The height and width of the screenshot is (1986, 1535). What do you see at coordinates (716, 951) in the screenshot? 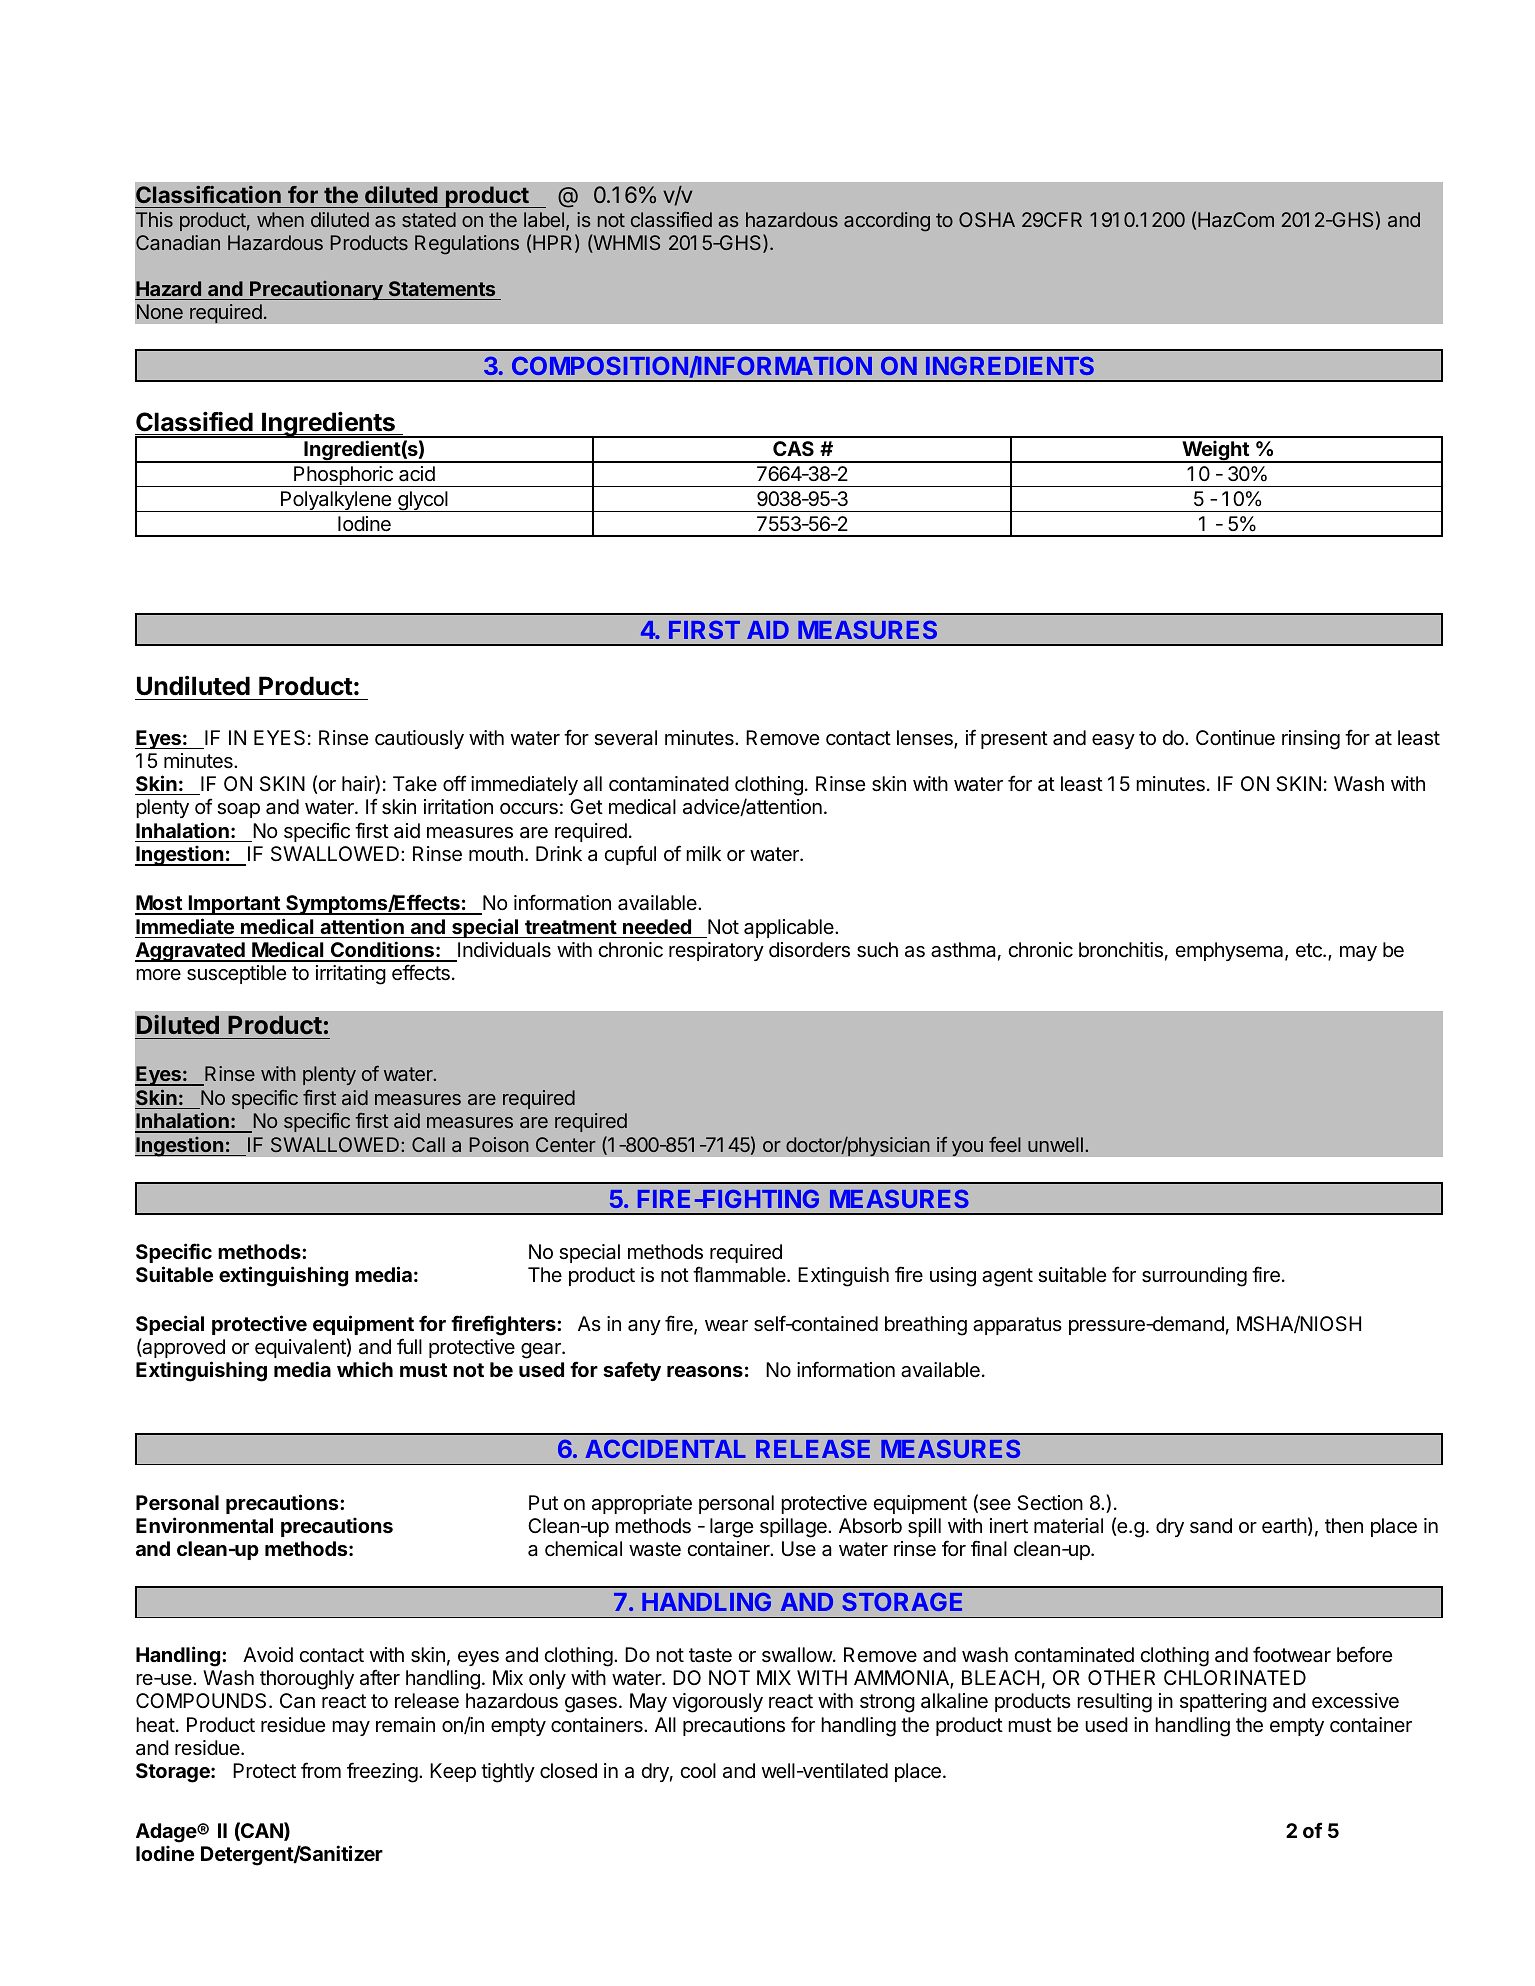
I see `respiratory` at bounding box center [716, 951].
